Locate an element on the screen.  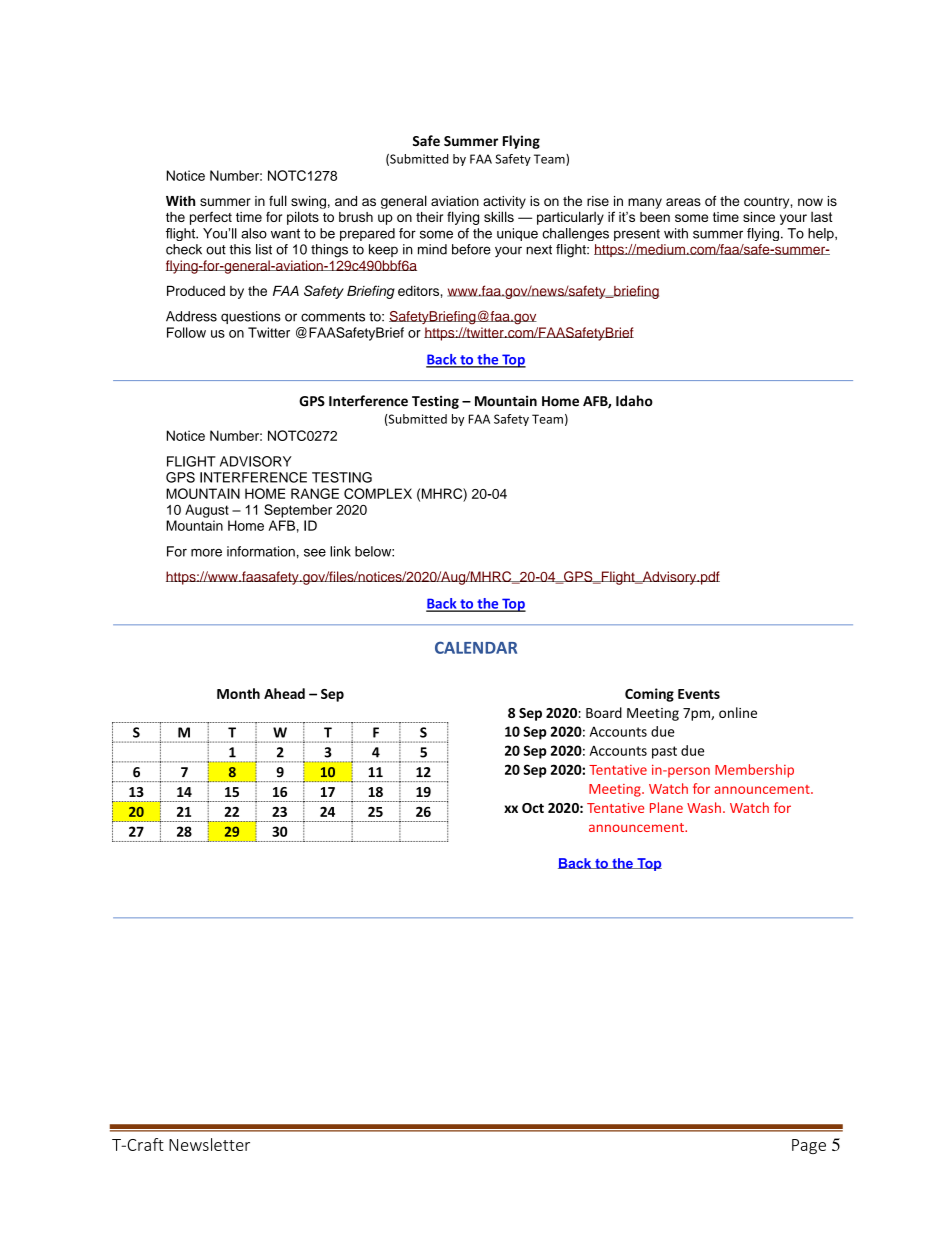
Oct is located at coordinates (533, 808).
